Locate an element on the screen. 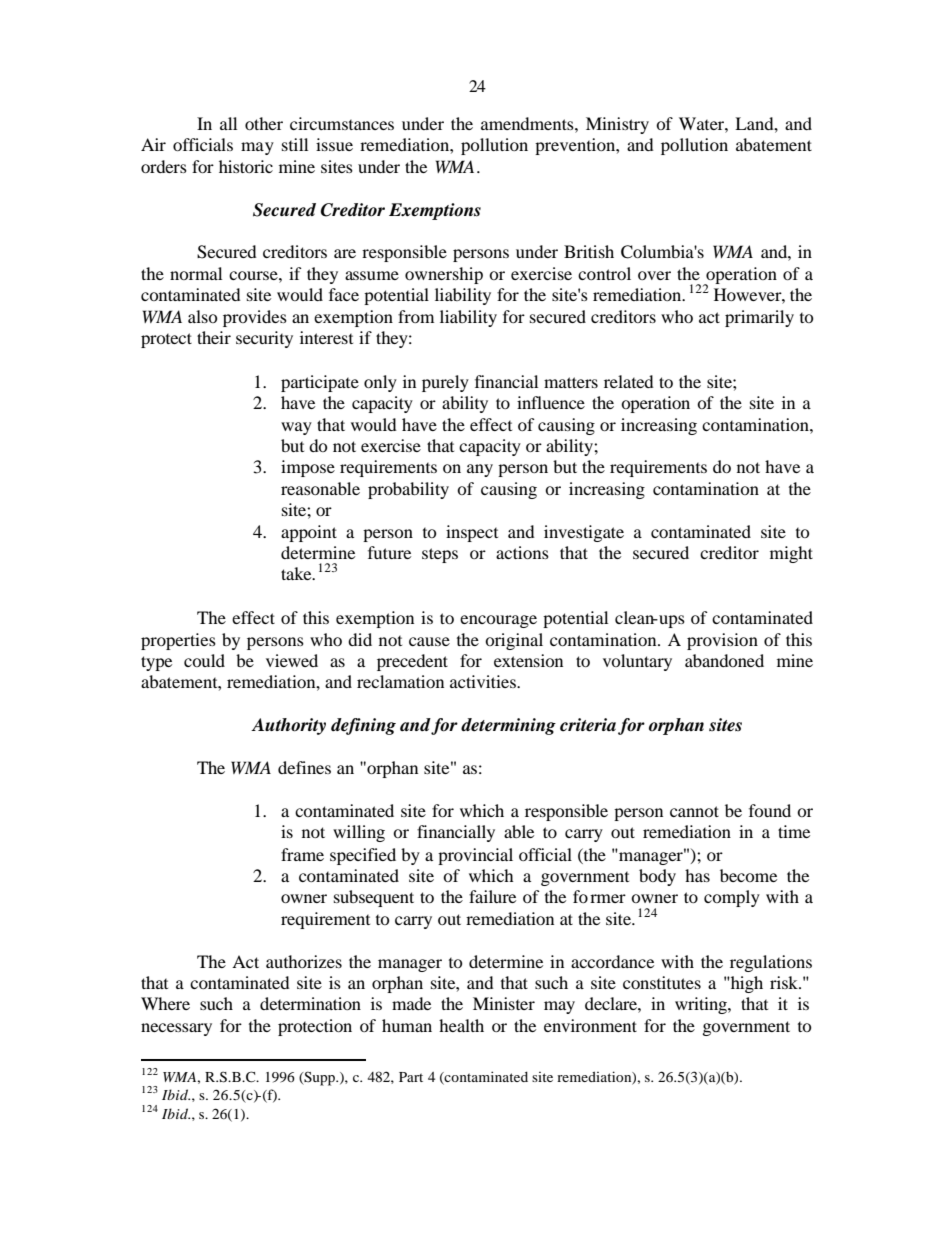  Where is located at coordinates (165, 1003).
